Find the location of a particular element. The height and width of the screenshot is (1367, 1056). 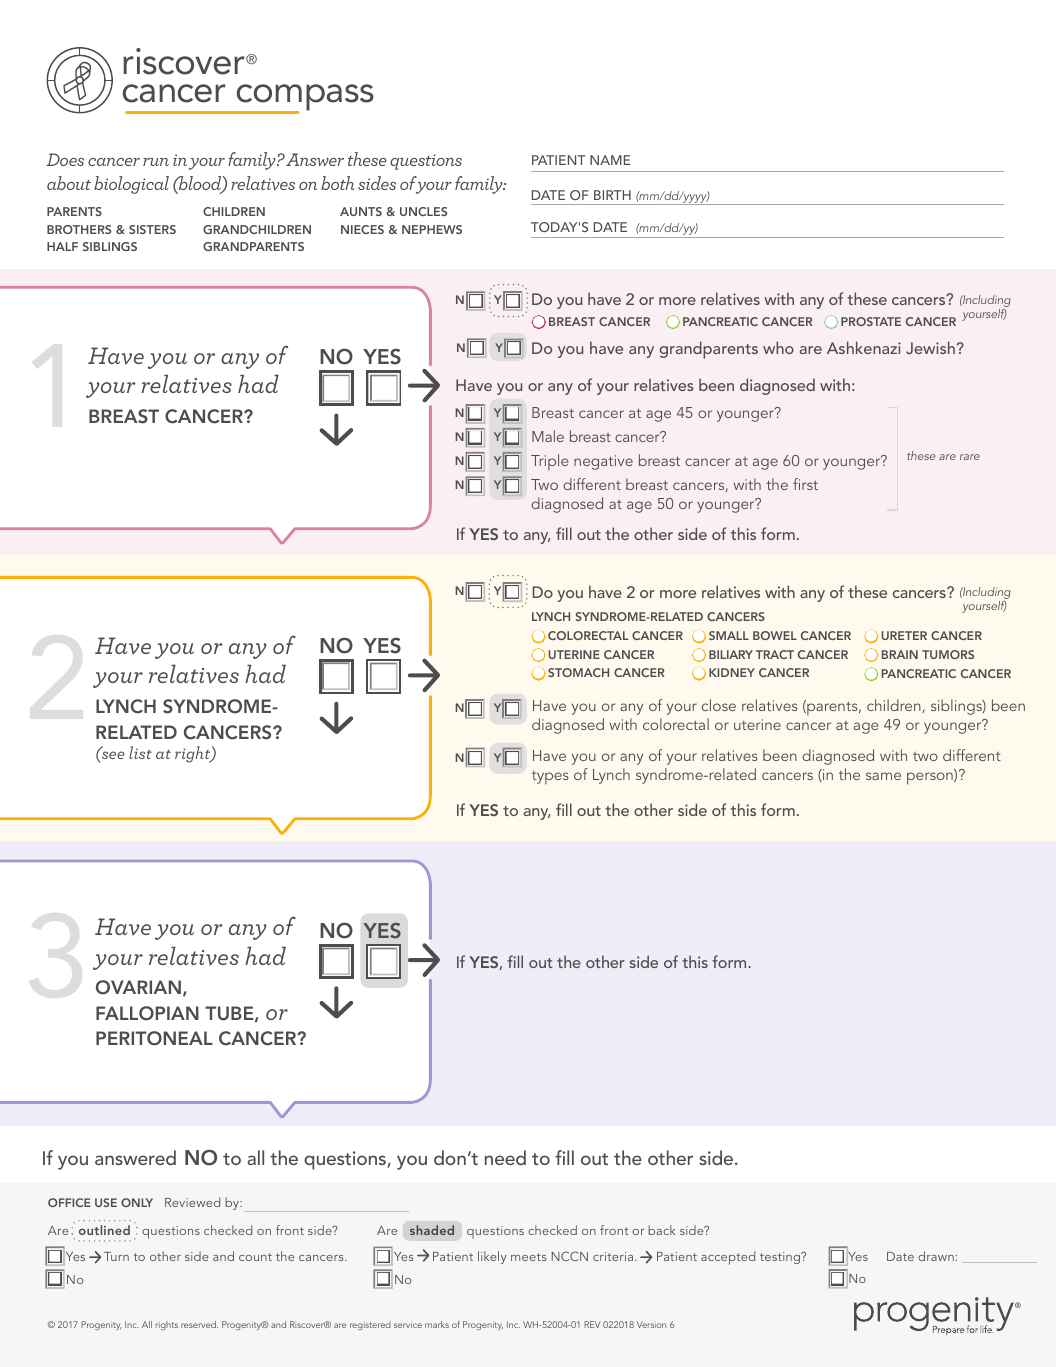

types is located at coordinates (550, 778).
